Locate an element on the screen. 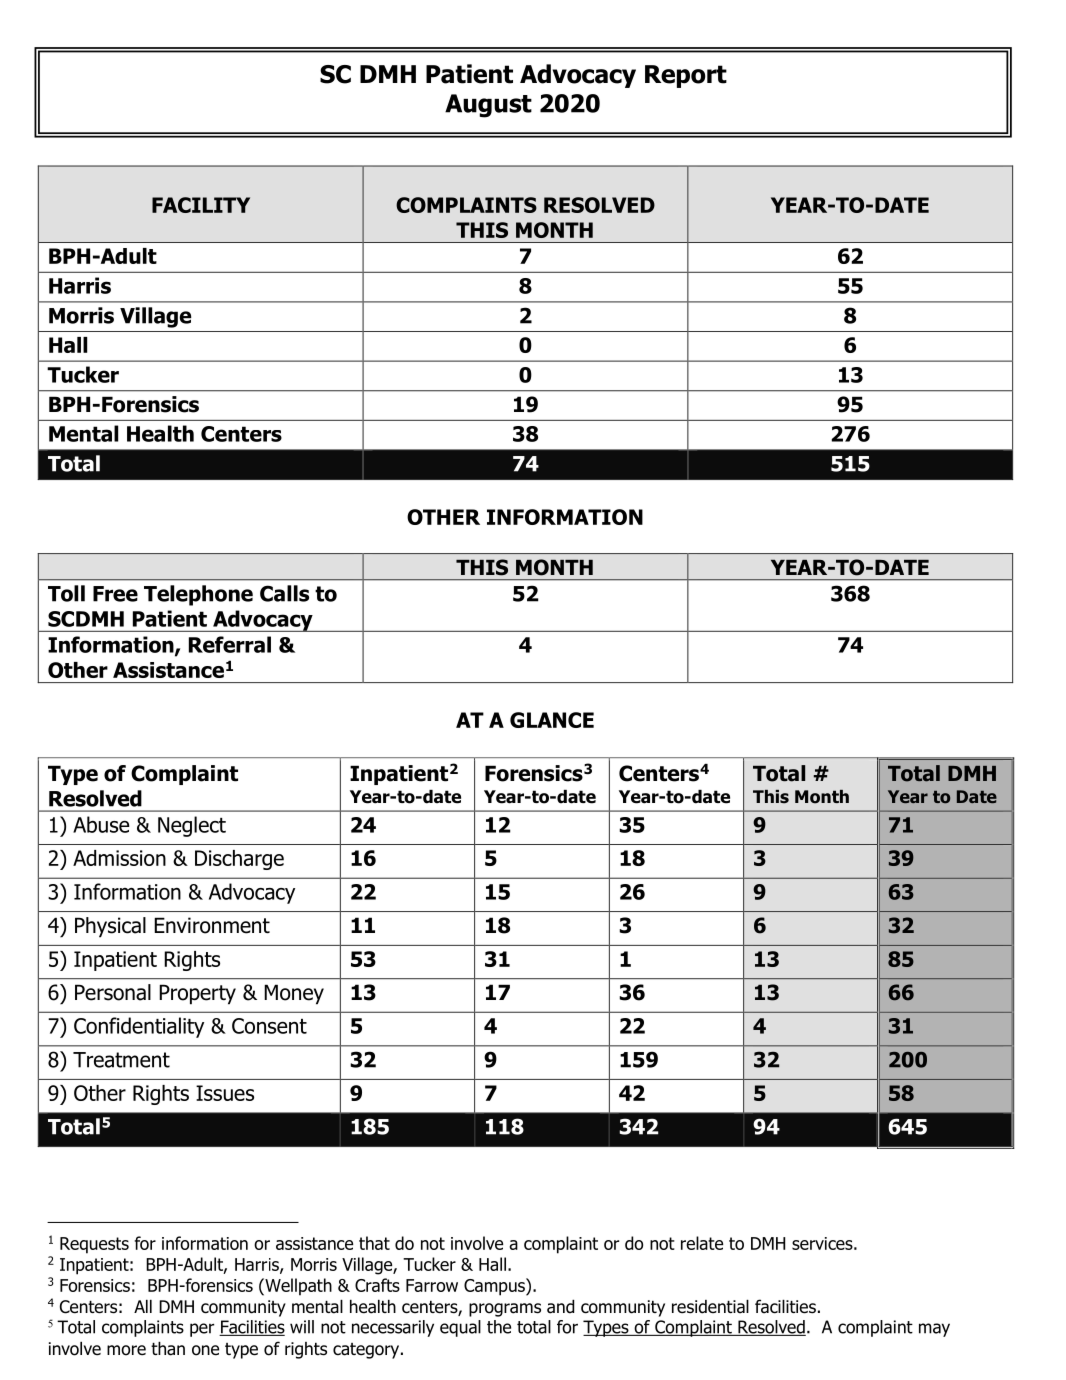 This screenshot has height=1380, width=1066. programs is located at coordinates (505, 1310).
